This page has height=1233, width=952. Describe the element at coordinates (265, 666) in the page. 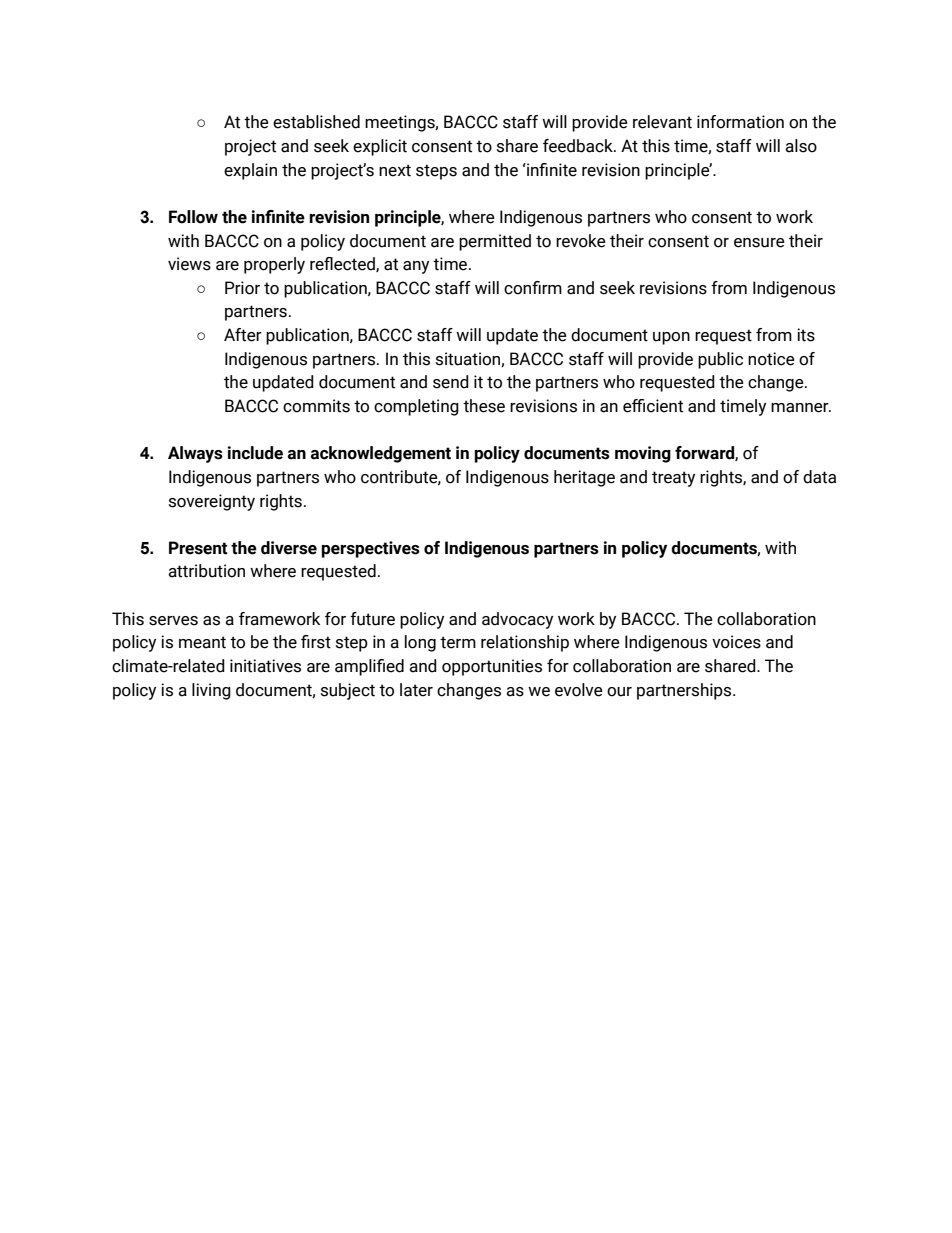

I see `initiatives` at that location.
